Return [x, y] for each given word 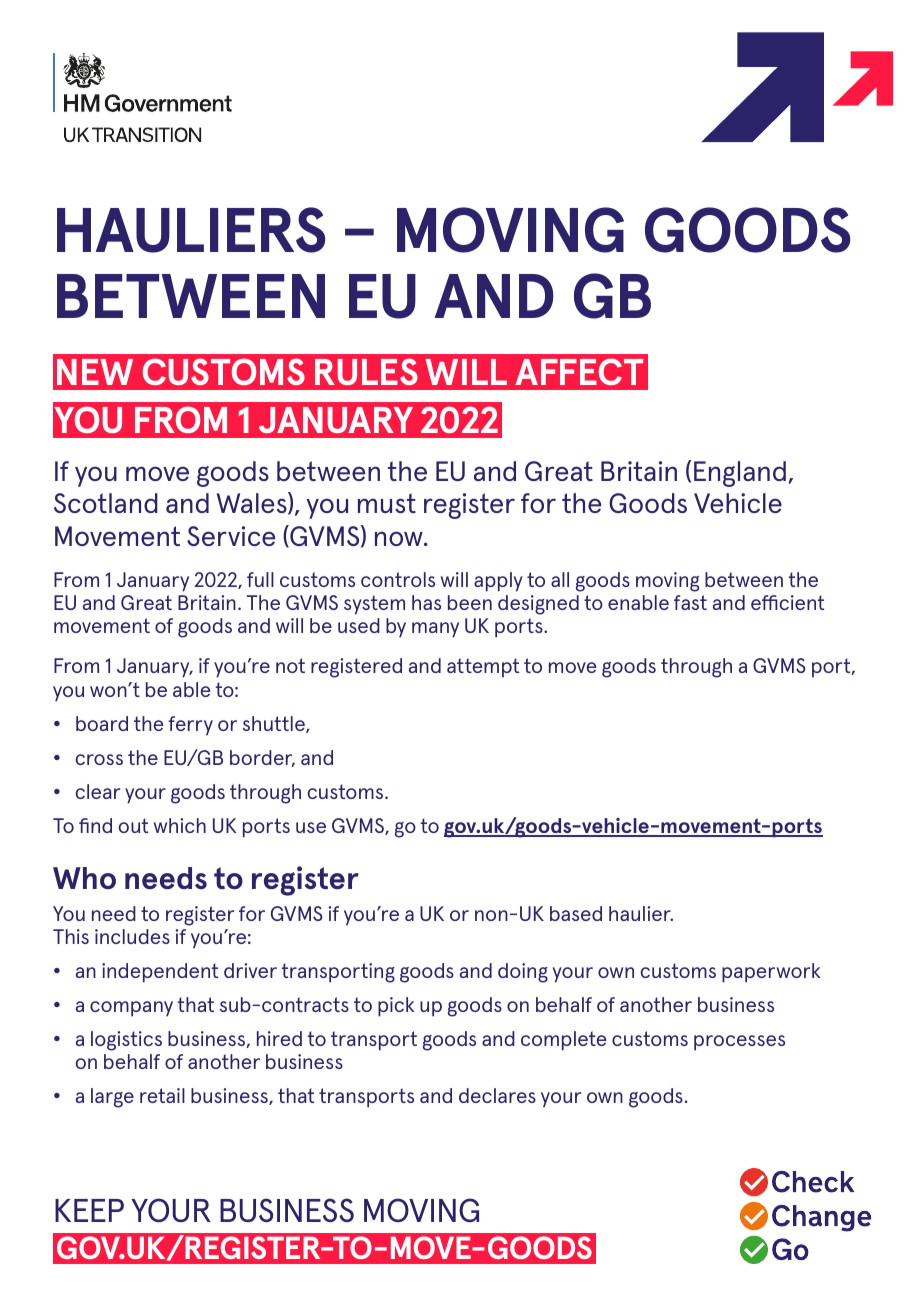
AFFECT [579, 371]
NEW [95, 372]
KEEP [89, 1210]
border [262, 758]
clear [97, 791]
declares [497, 1095]
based [576, 913]
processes [739, 1043]
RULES [366, 371]
